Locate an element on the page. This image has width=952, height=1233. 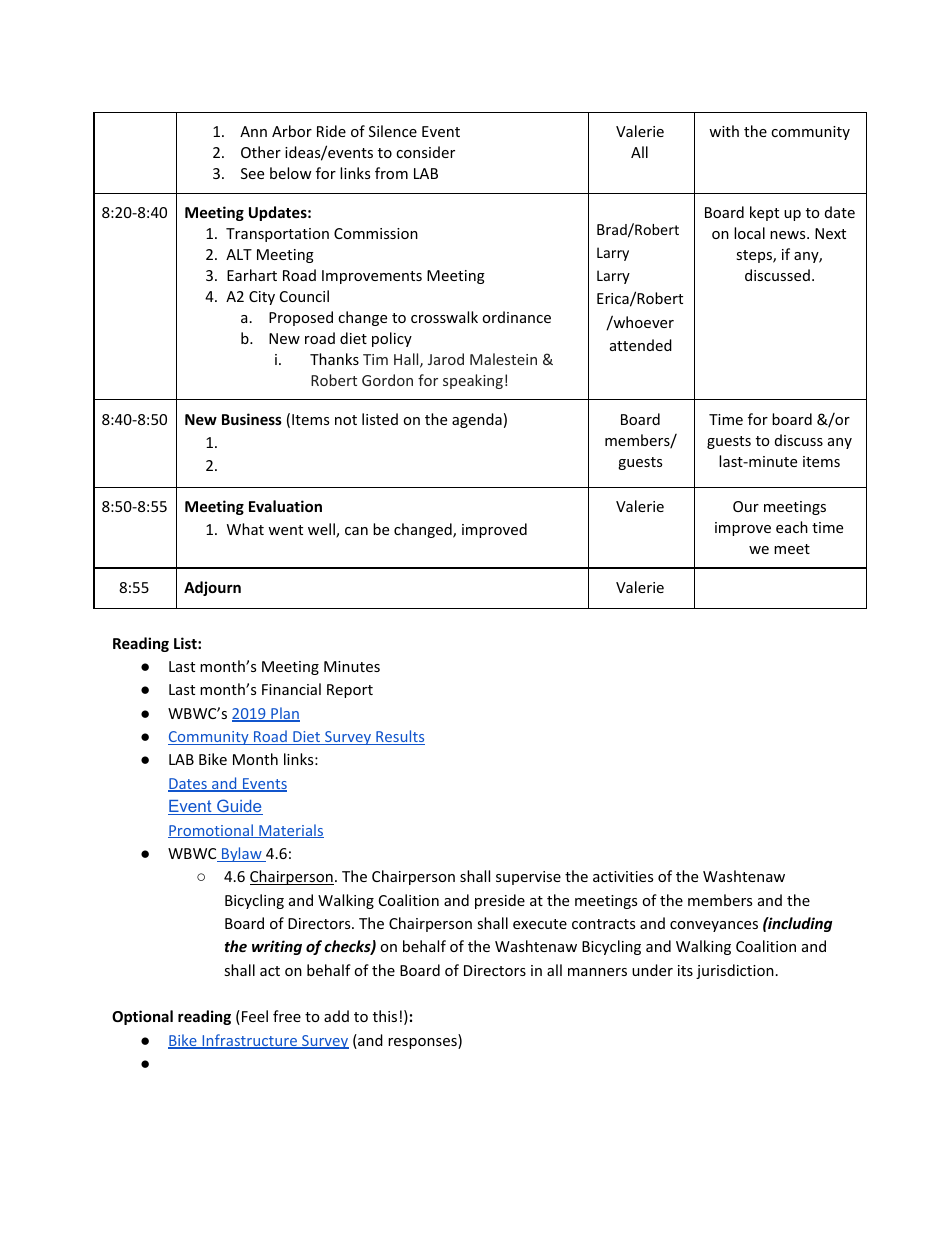
Feel is located at coordinates (255, 1016).
